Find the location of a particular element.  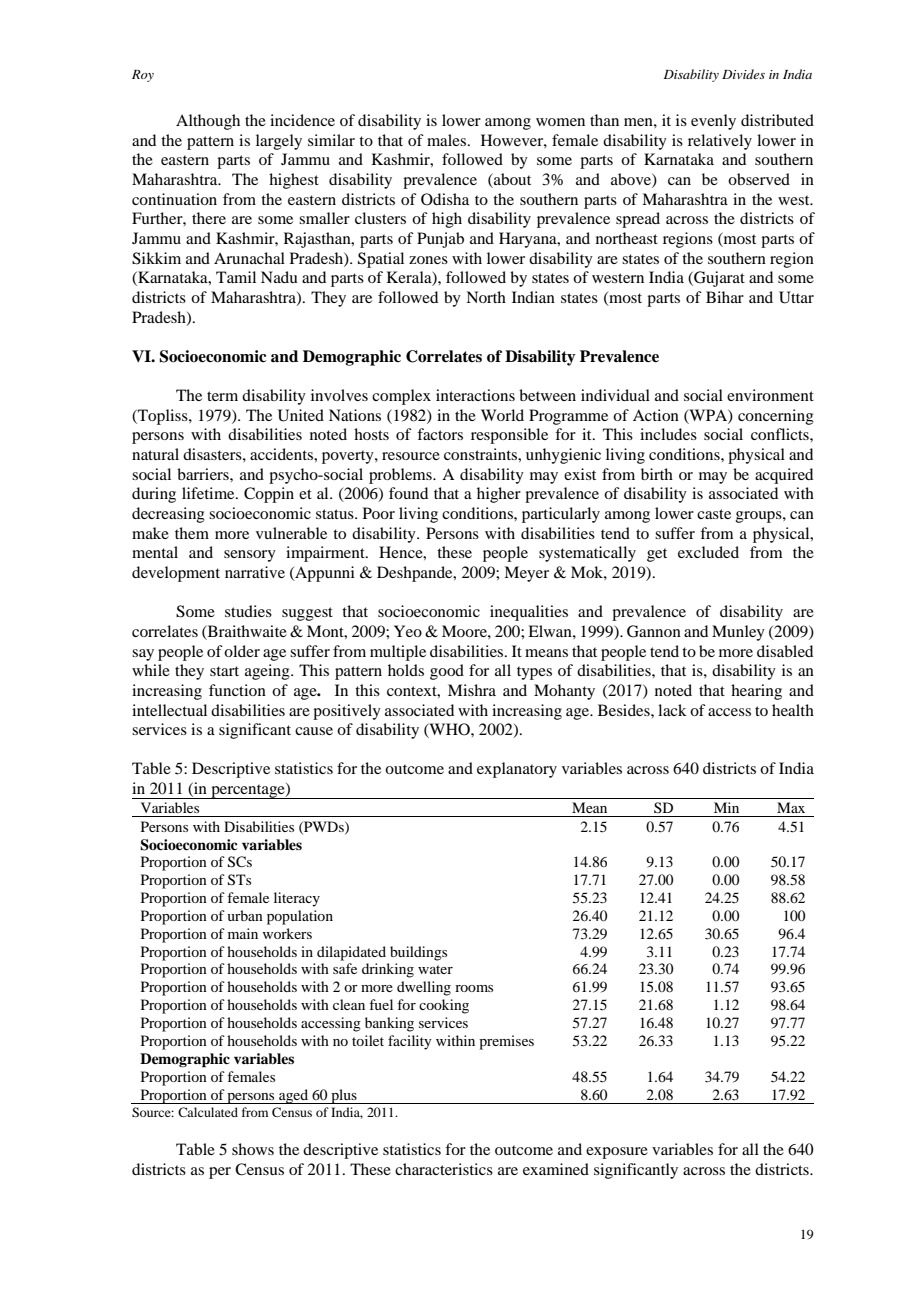

Calculated is located at coordinates (208, 1112).
